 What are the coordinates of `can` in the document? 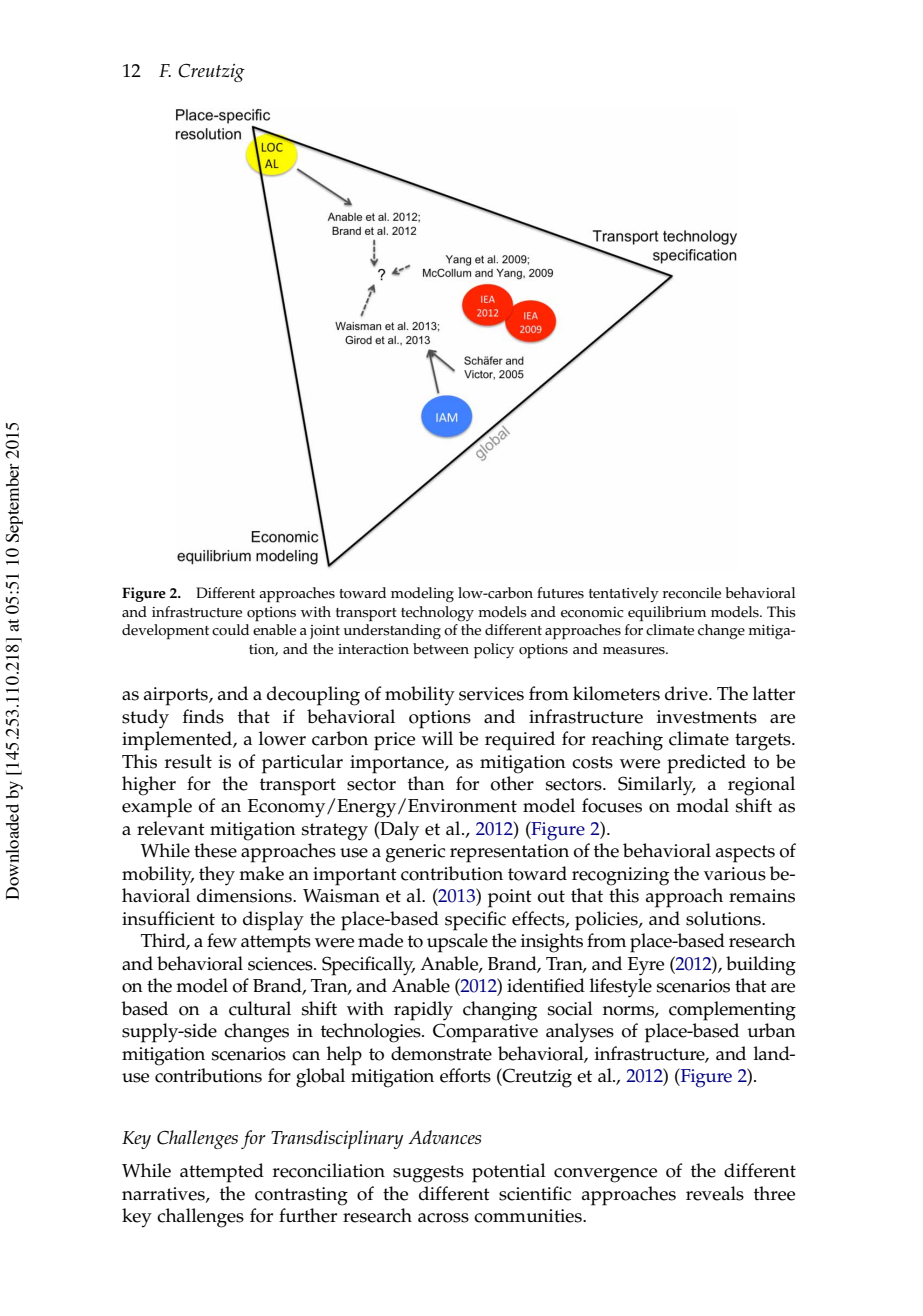 It's located at (306, 1056).
